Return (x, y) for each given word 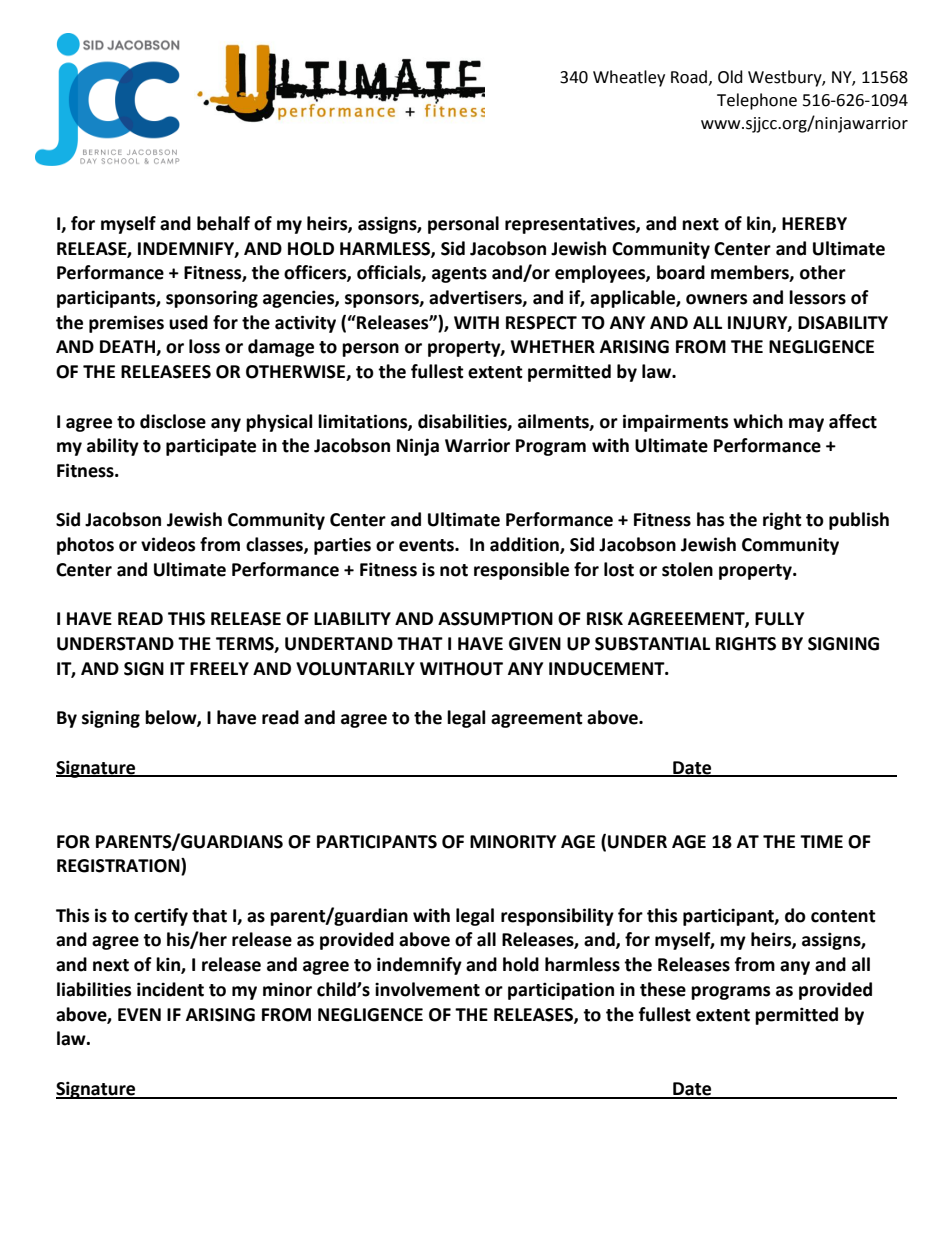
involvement (427, 989)
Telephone (757, 101)
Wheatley (629, 78)
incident (170, 989)
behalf (223, 223)
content (843, 916)
